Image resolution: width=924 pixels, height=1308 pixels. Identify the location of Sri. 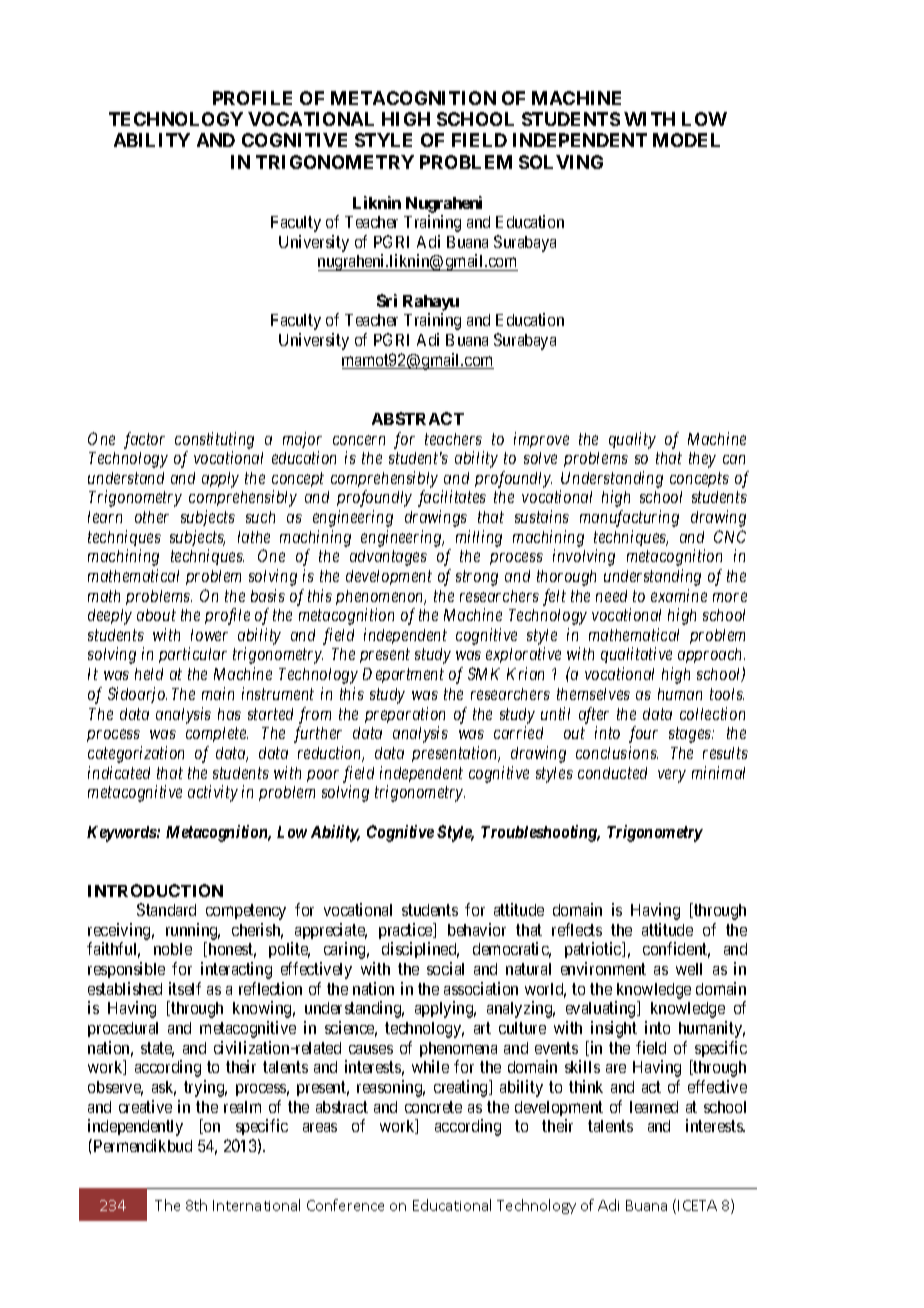
(387, 300).
